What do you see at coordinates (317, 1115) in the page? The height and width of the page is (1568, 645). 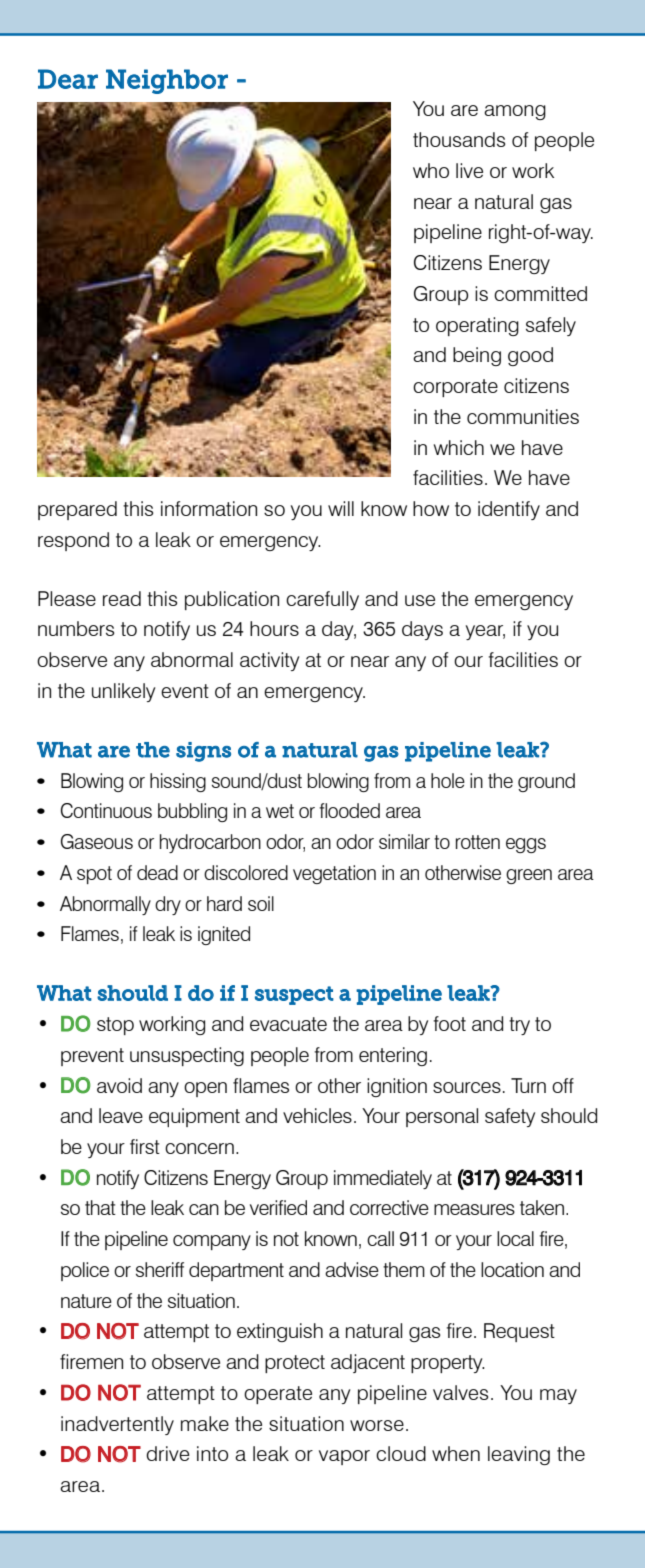 I see `vehicles` at bounding box center [317, 1115].
